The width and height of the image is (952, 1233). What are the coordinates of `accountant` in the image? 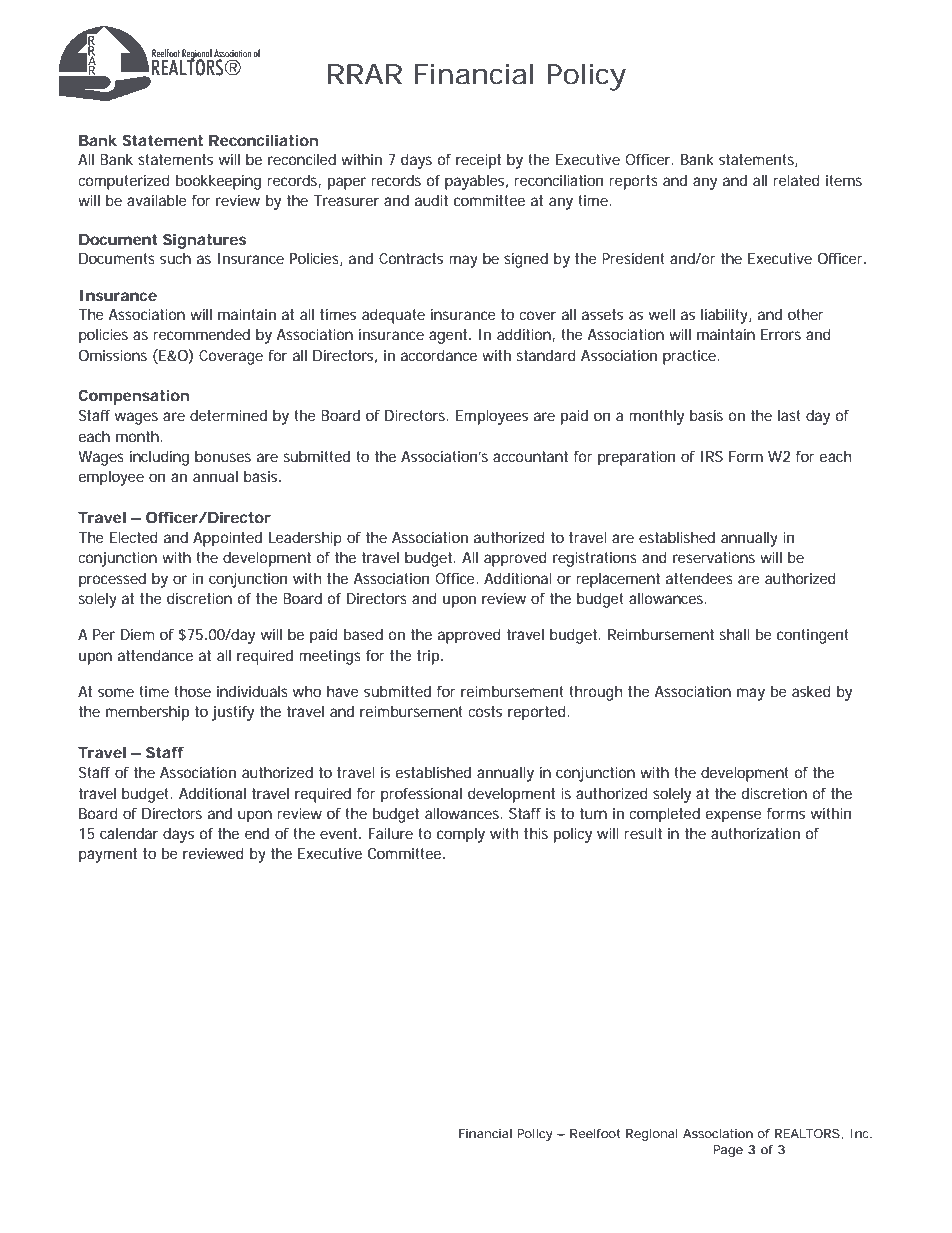 It's located at (530, 456).
